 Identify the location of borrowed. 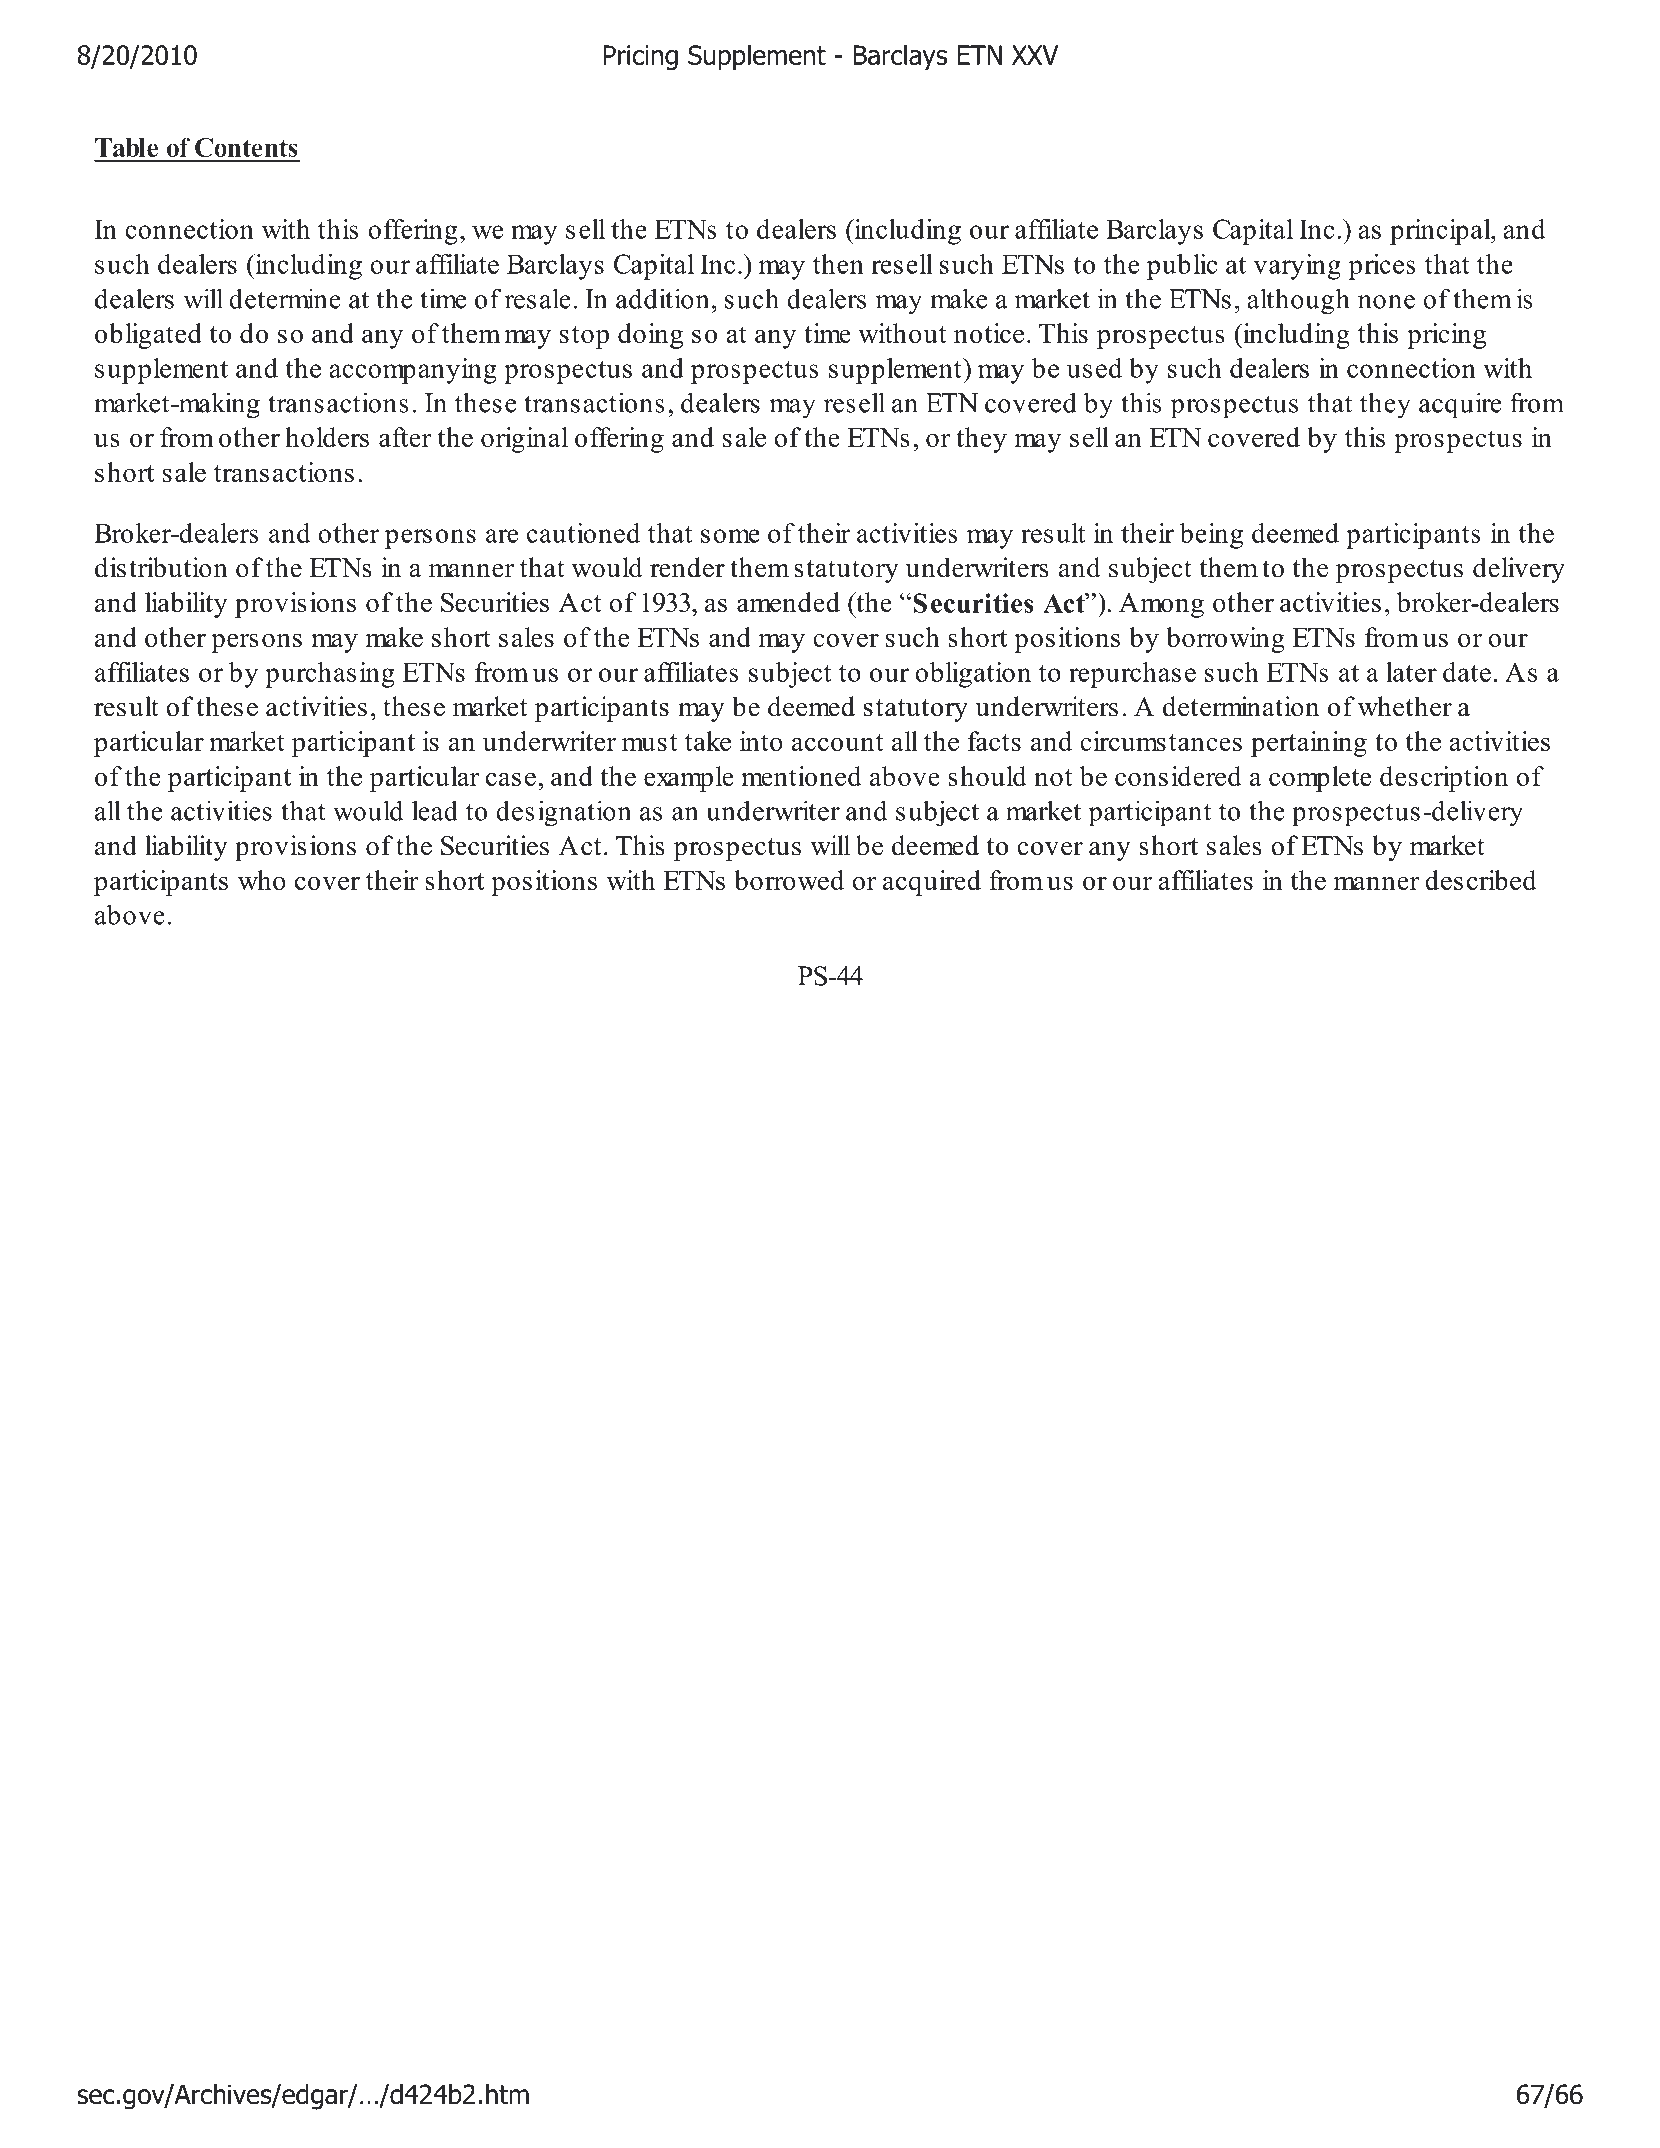
(789, 880).
